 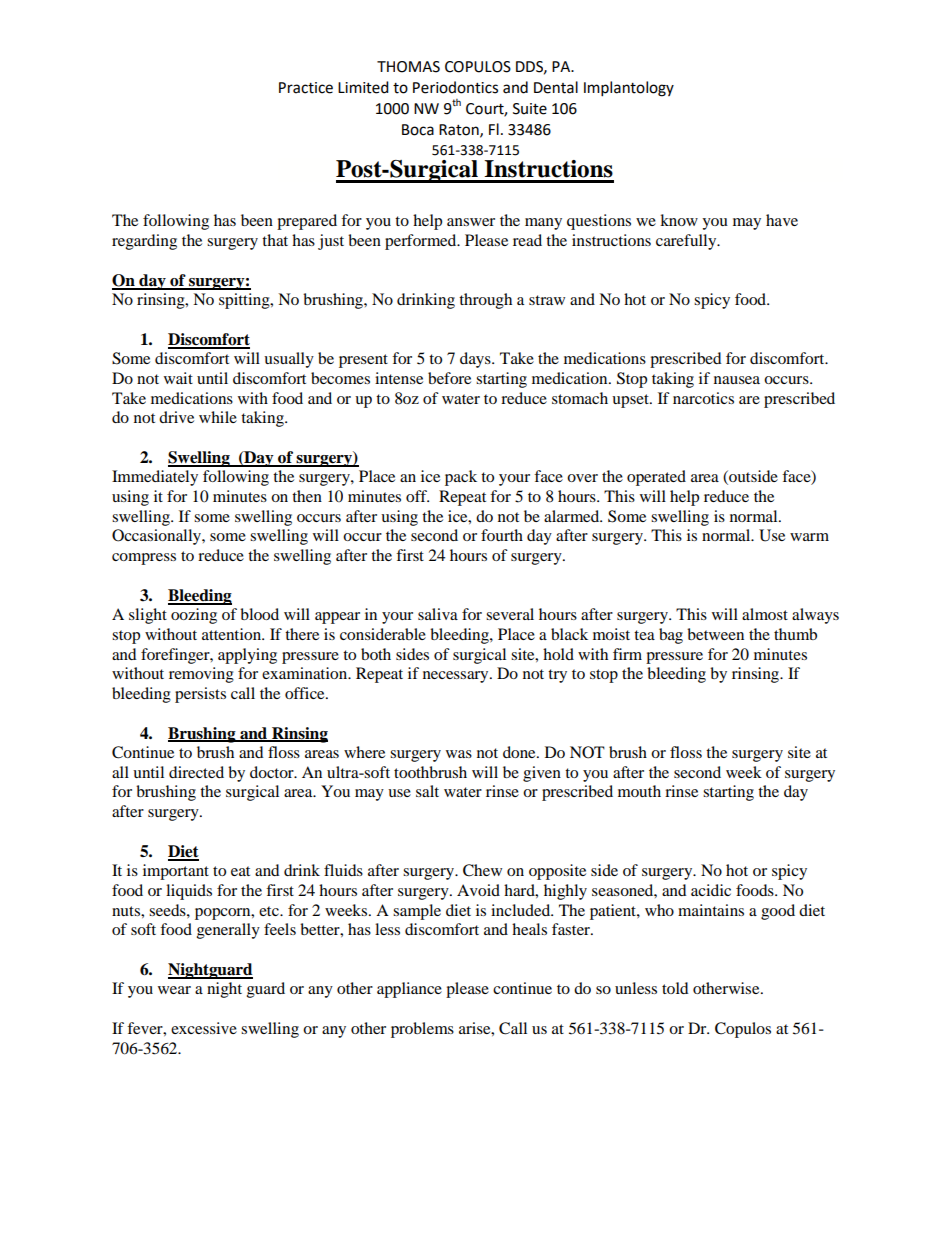 I want to click on directed, so click(x=196, y=772).
